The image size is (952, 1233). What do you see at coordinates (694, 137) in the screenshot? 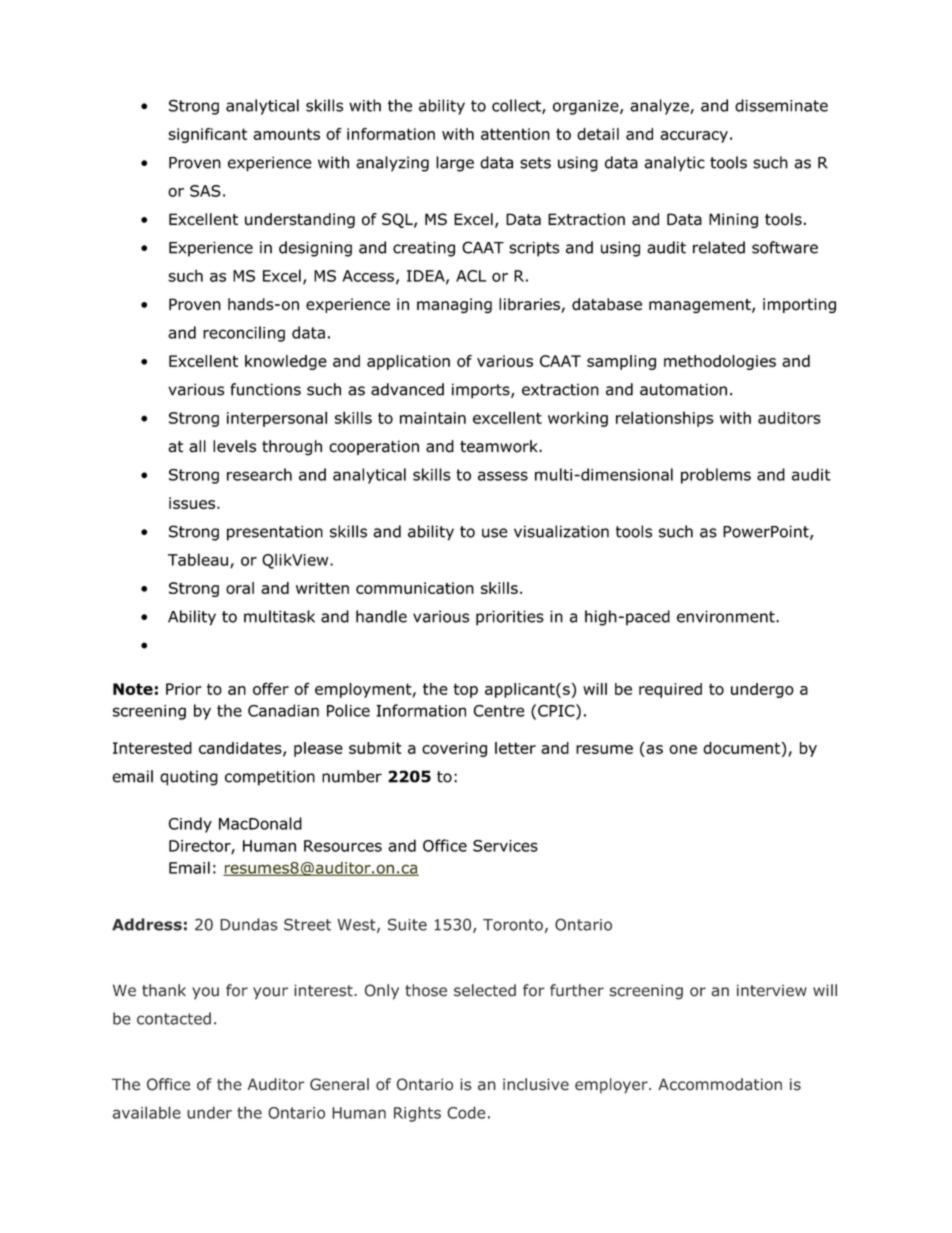
I see `accuracy` at bounding box center [694, 137].
